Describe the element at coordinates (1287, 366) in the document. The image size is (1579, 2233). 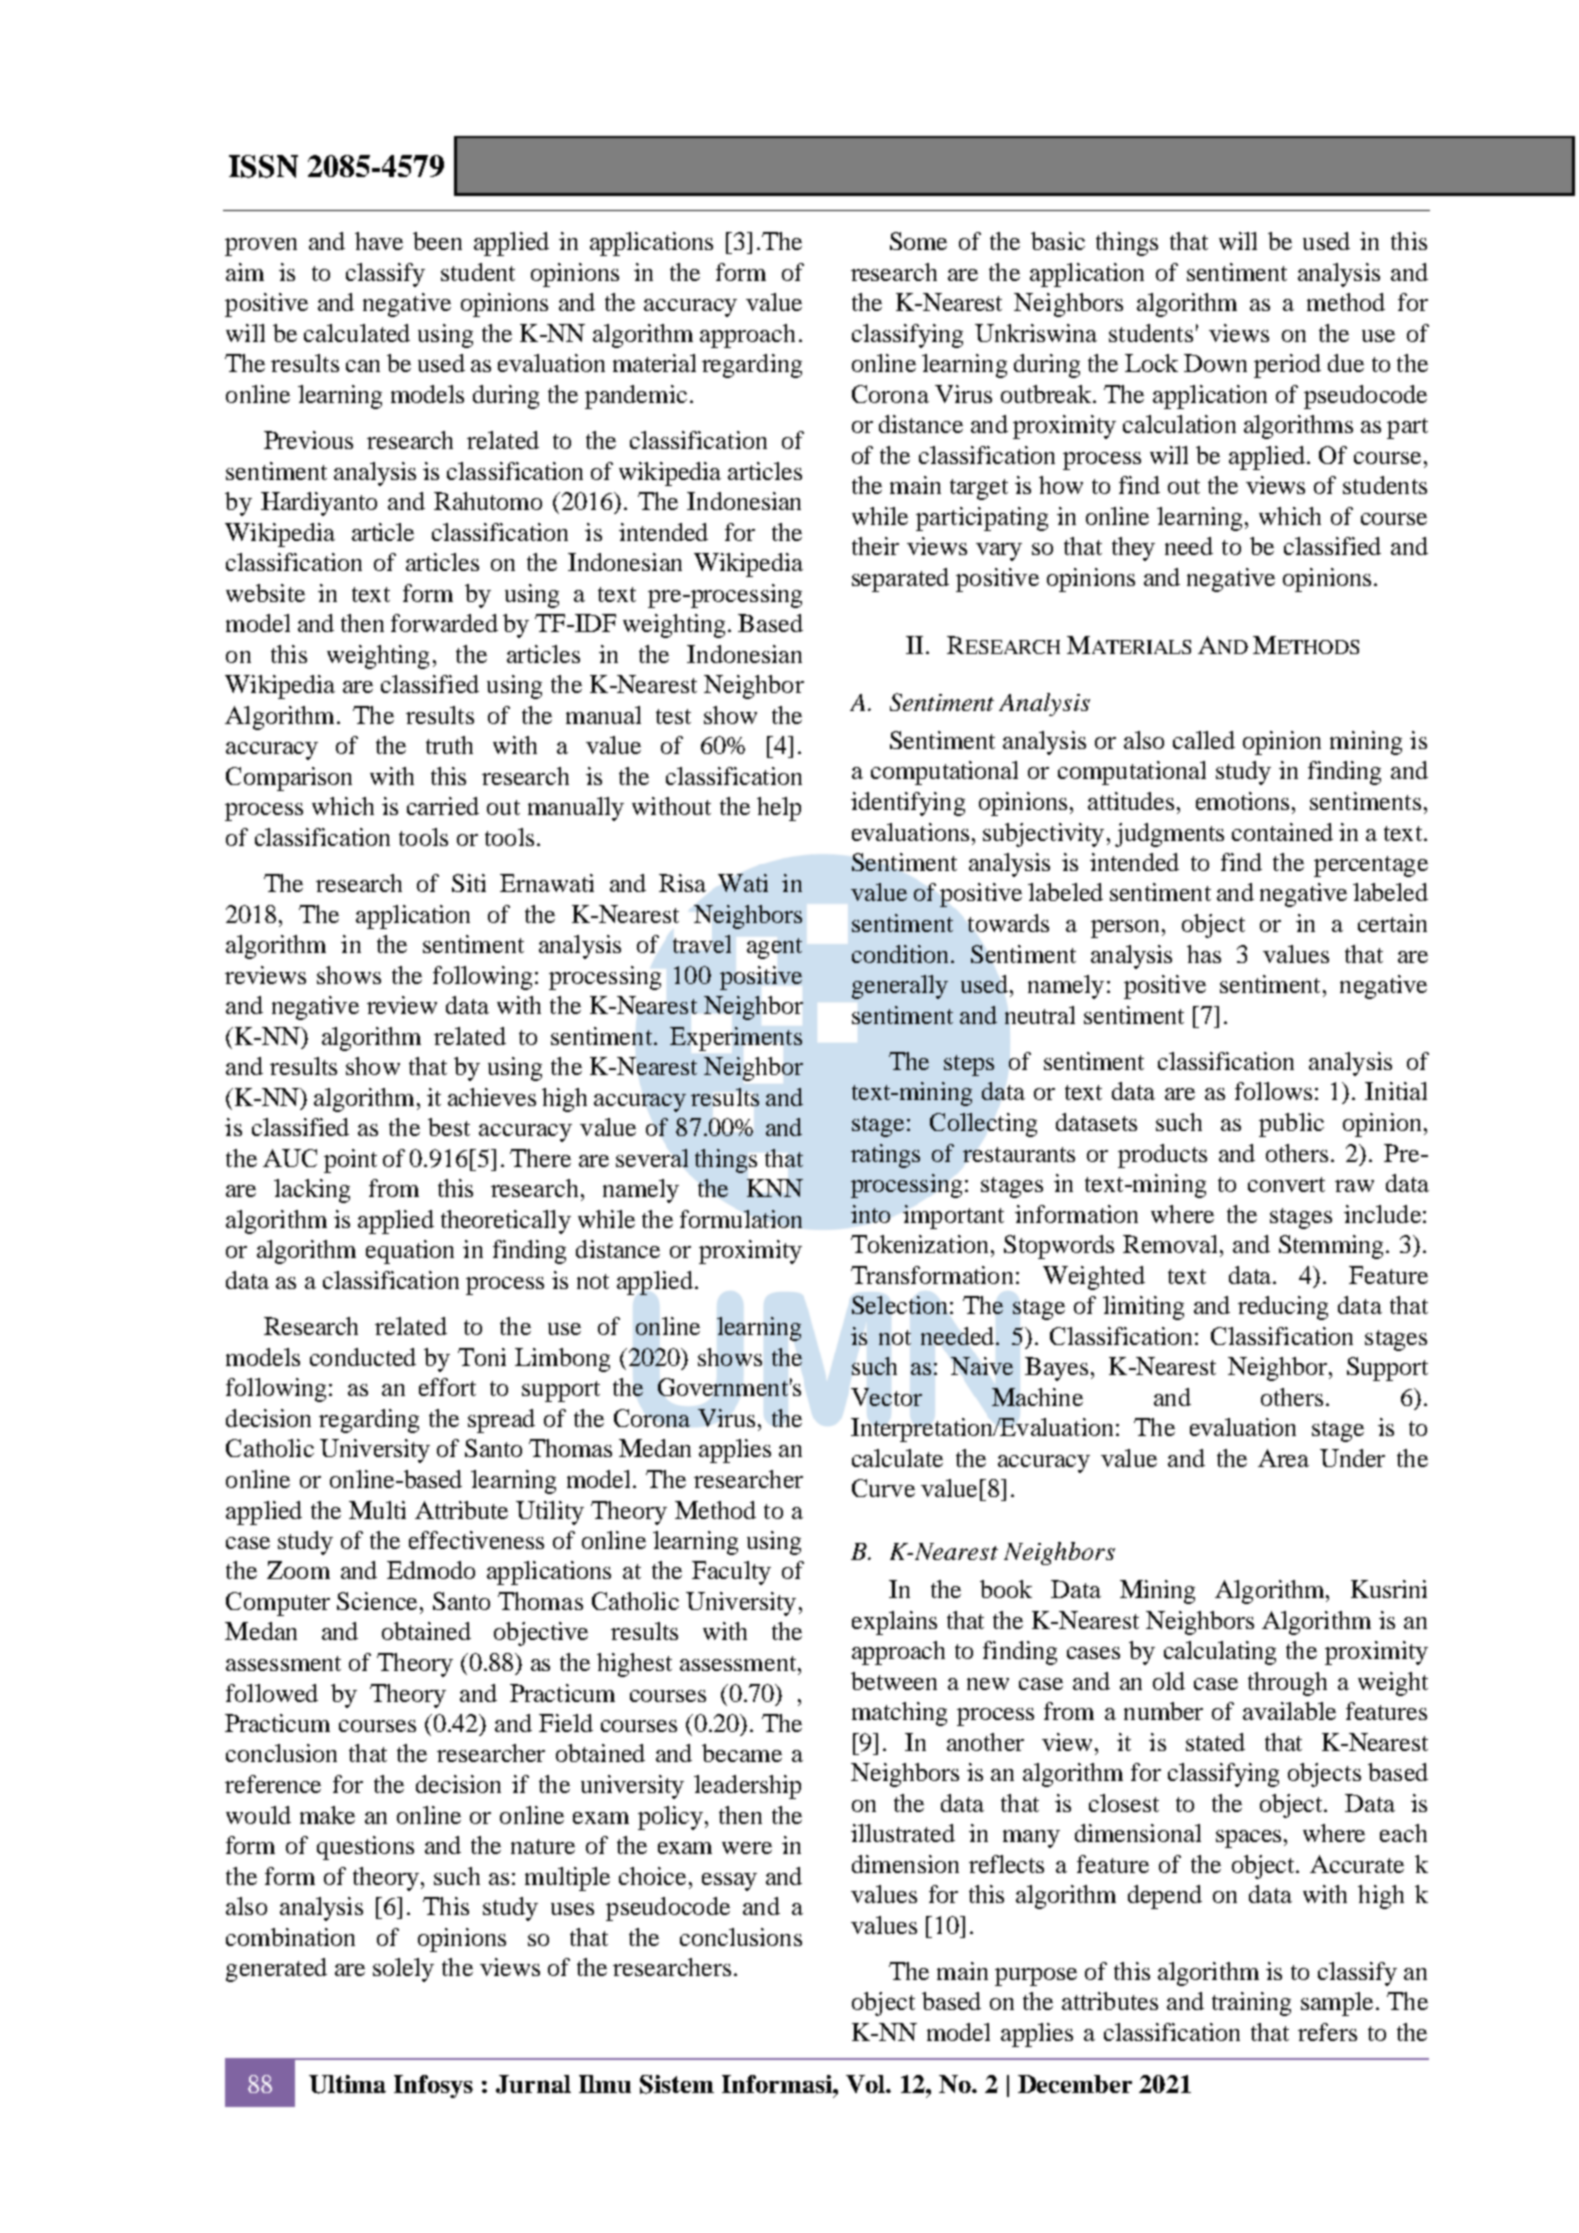
I see `period` at that location.
